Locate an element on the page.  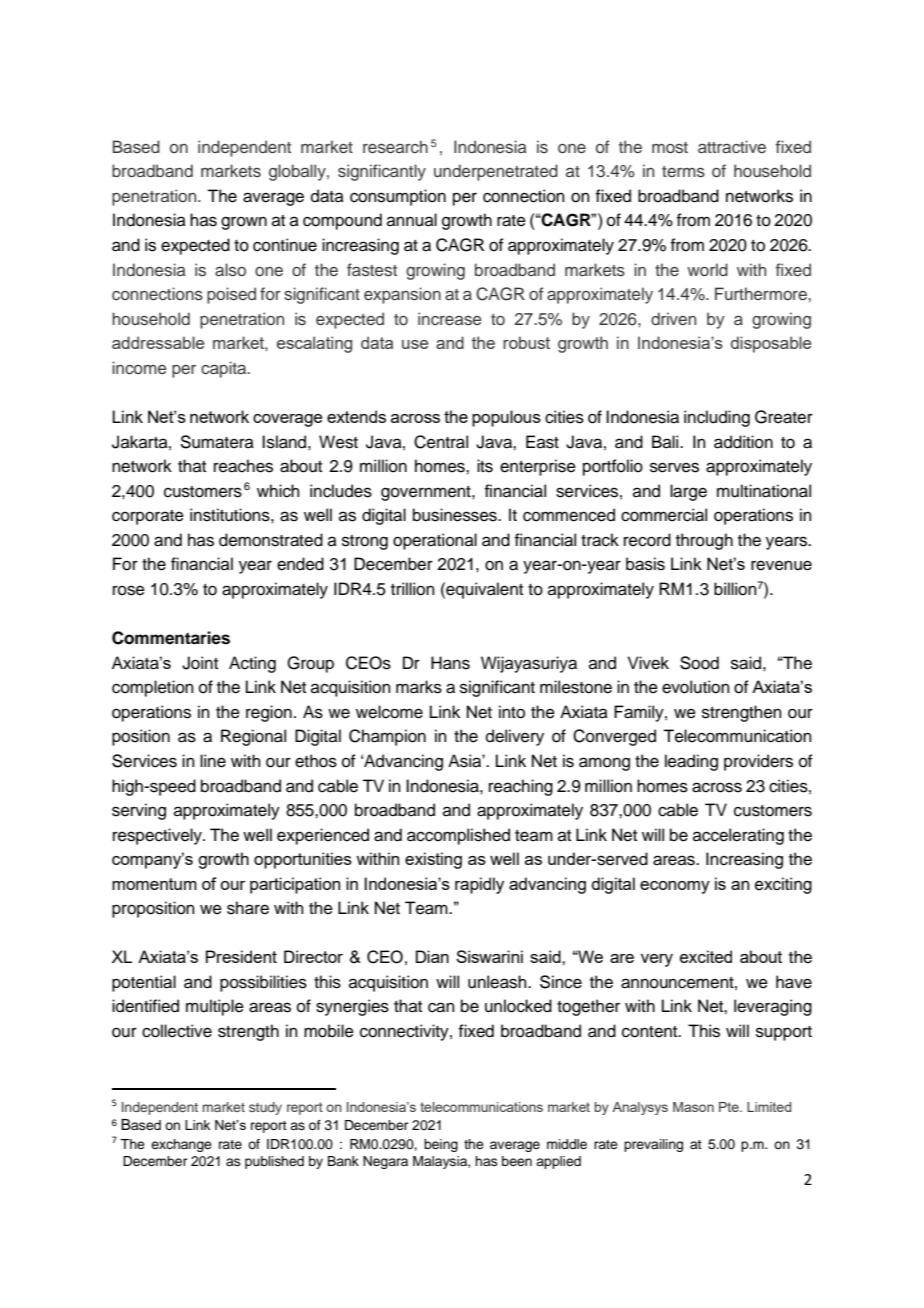
exchange is located at coordinates (181, 1145).
